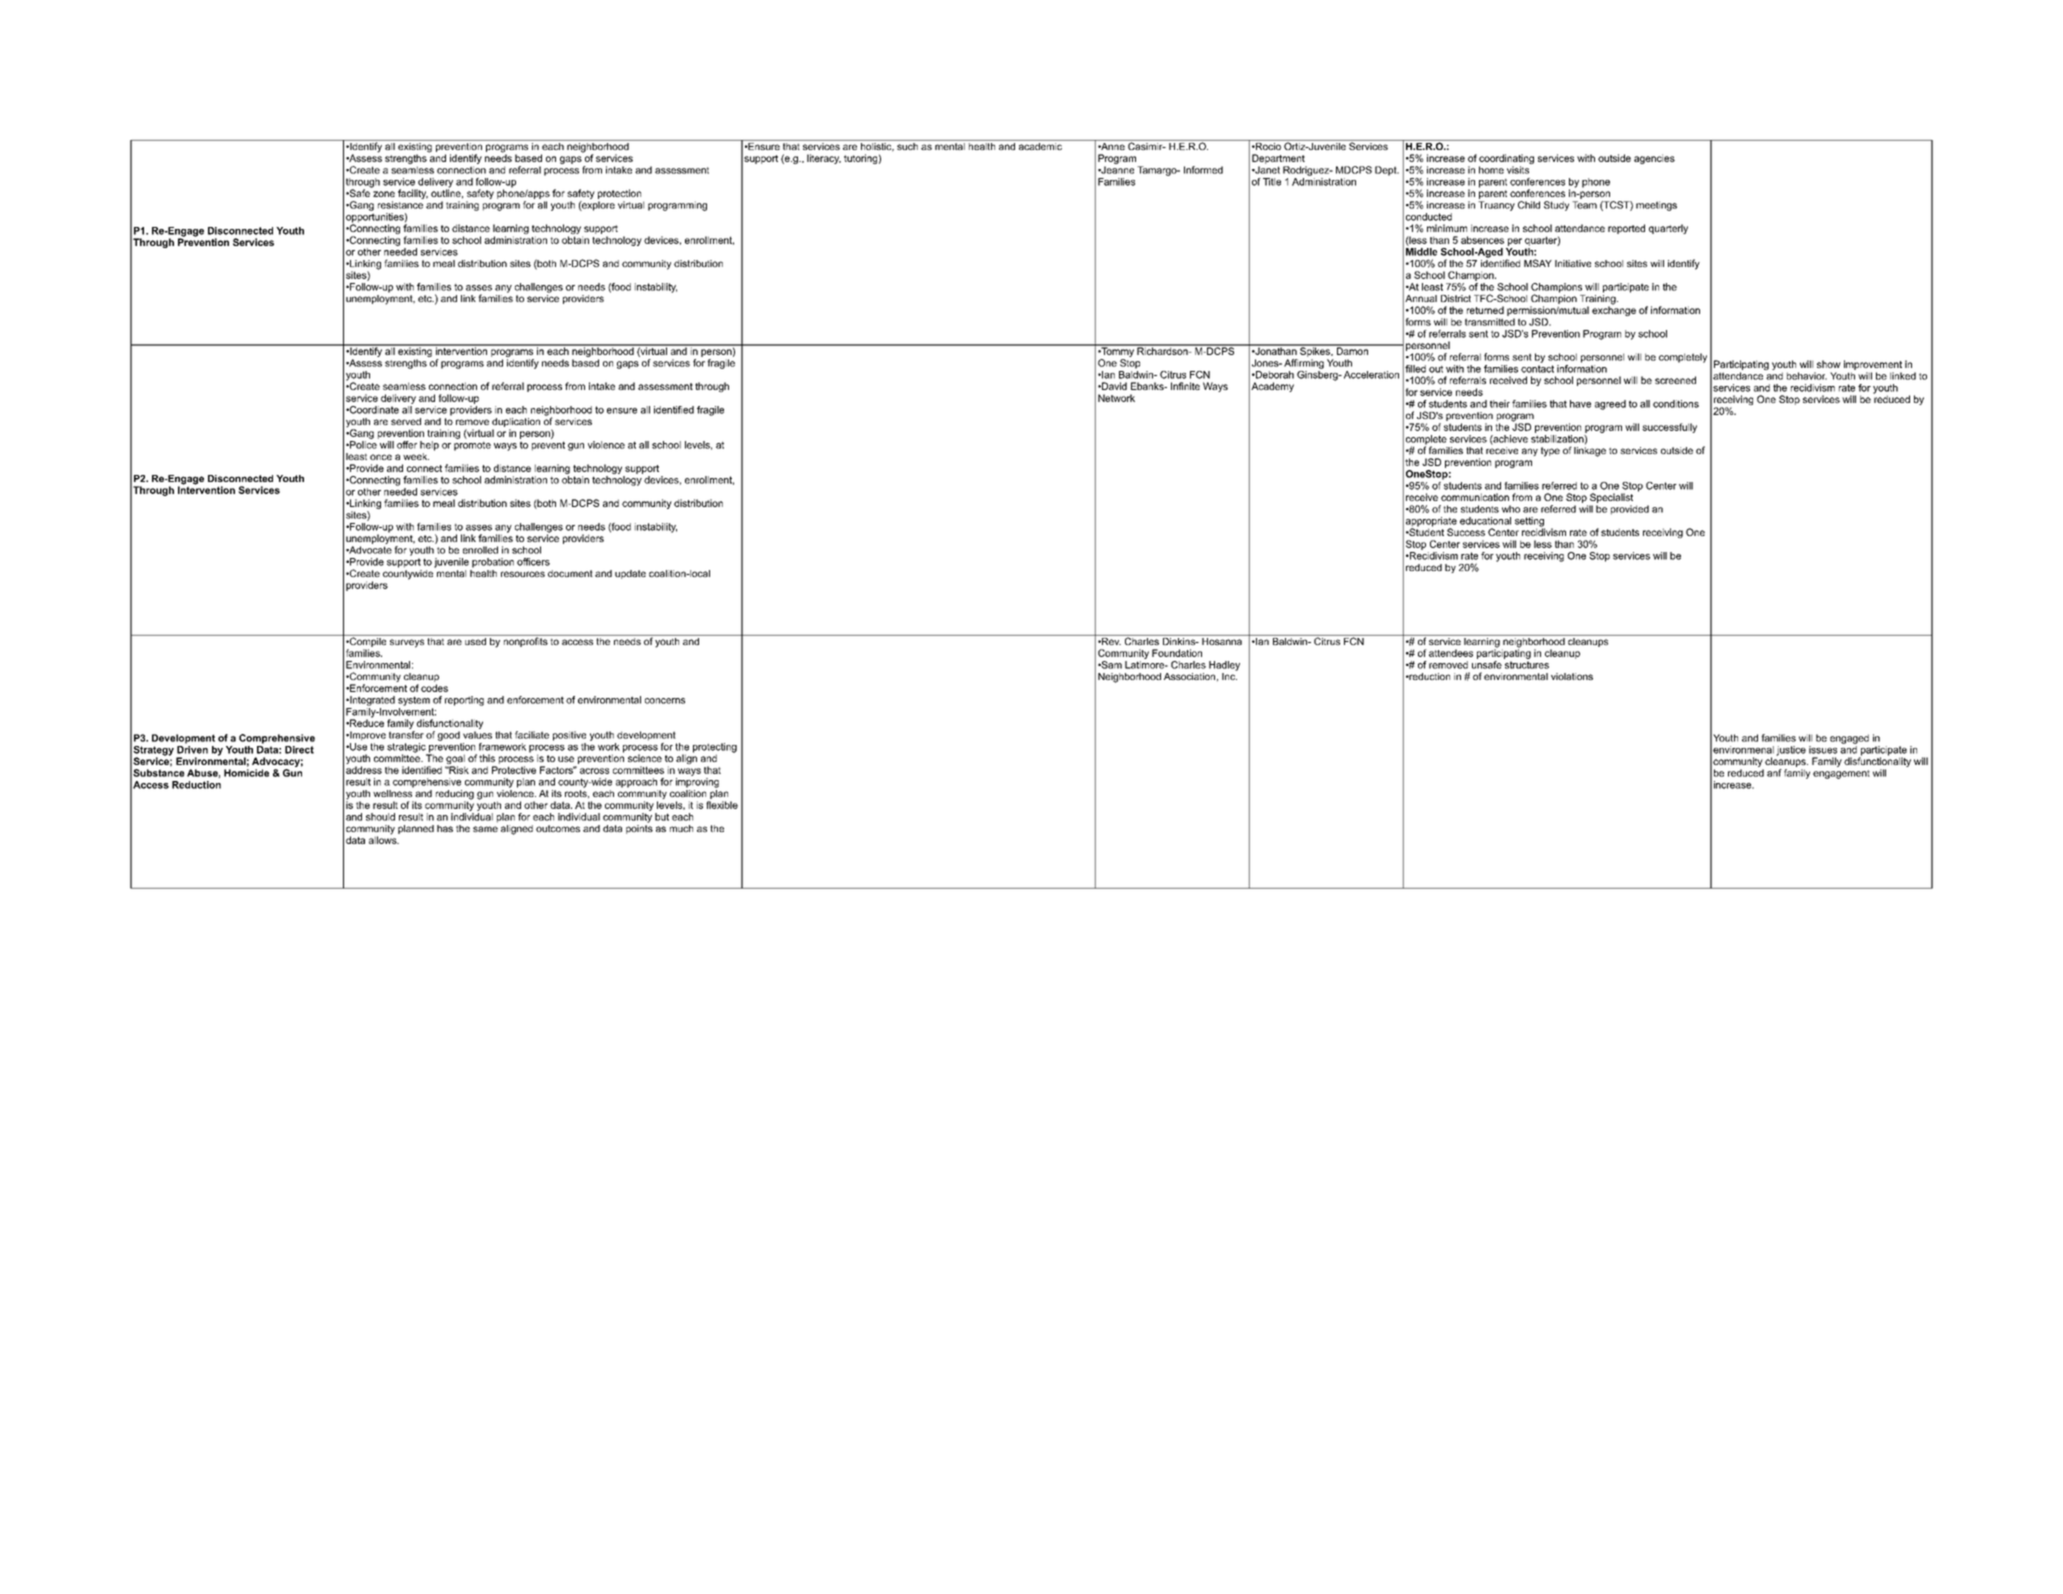 The image size is (2063, 1594). I want to click on their, so click(1500, 404).
